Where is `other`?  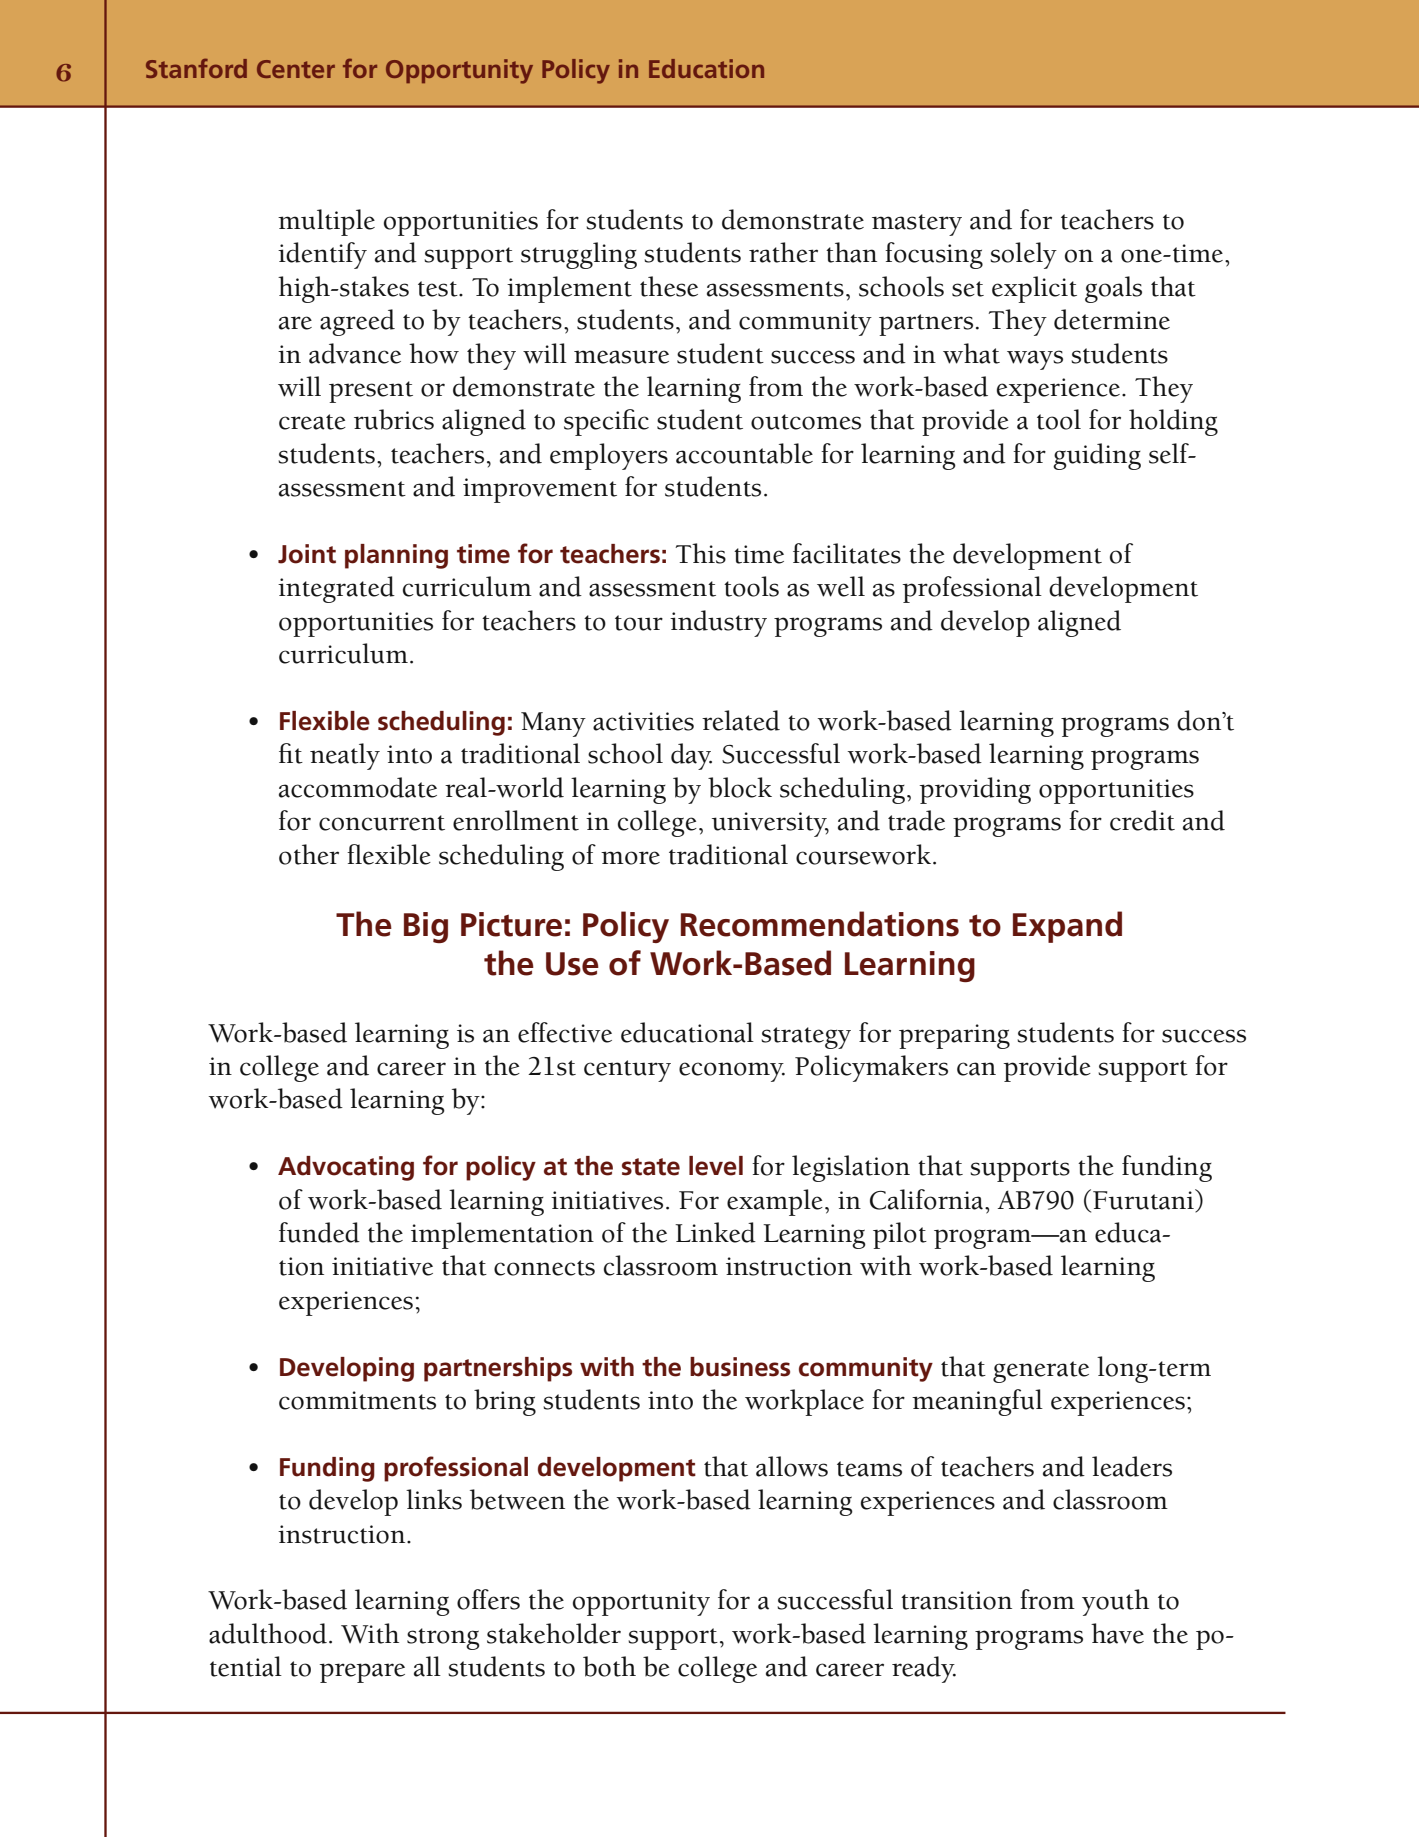
other is located at coordinates (309, 854).
